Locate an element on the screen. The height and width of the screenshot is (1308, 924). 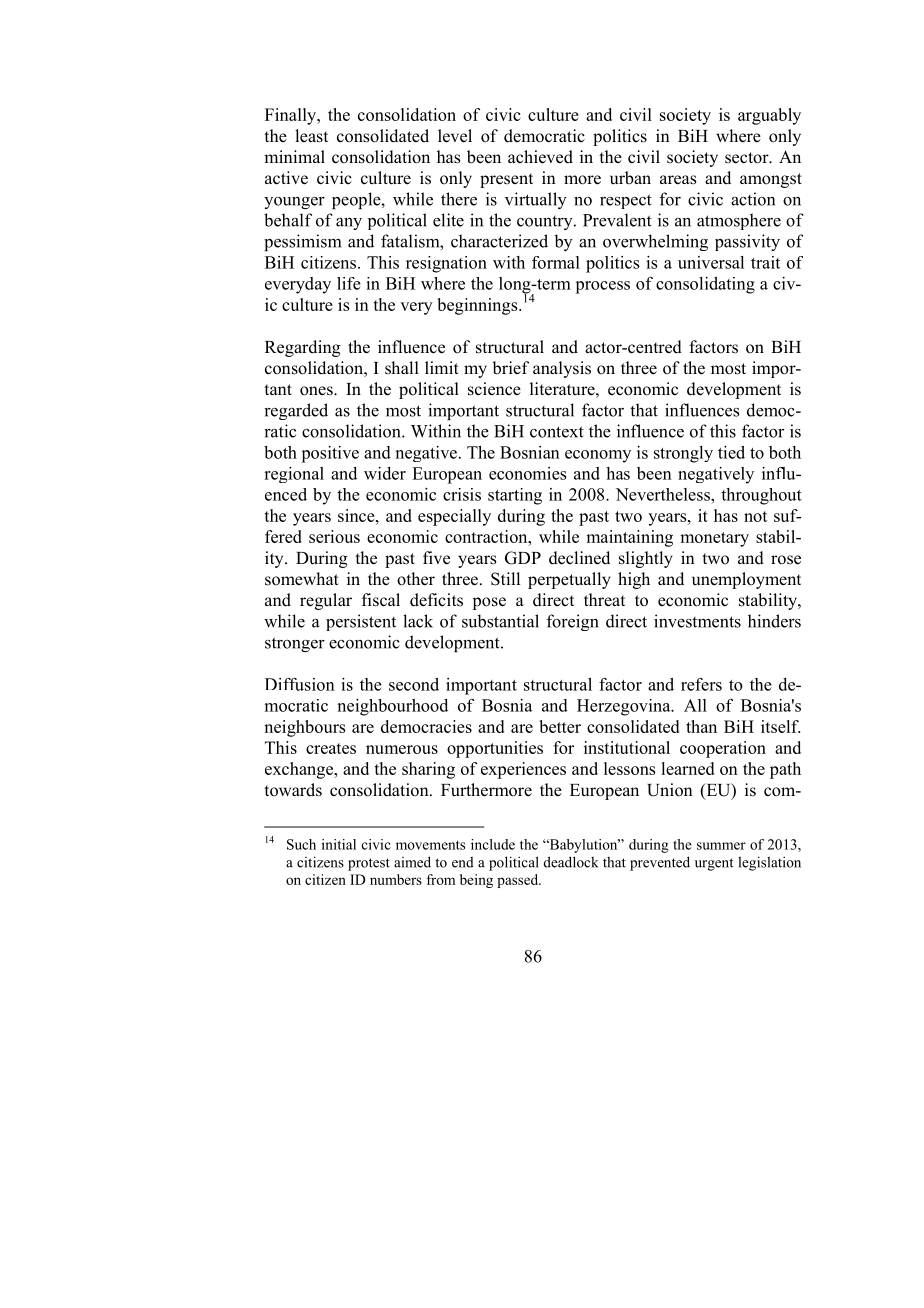
since is located at coordinates (357, 515).
